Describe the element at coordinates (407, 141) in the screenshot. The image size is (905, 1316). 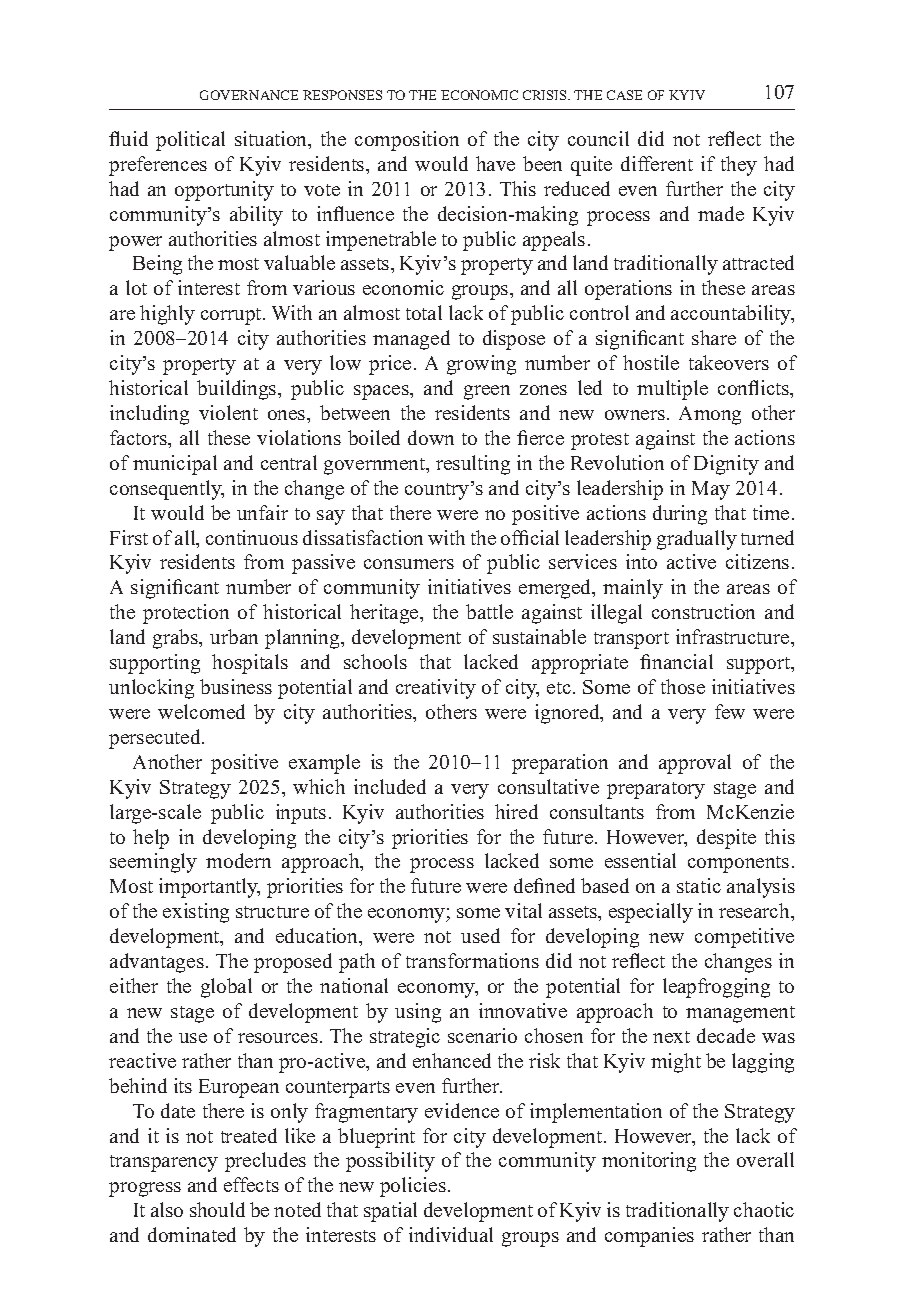
I see `composition` at that location.
